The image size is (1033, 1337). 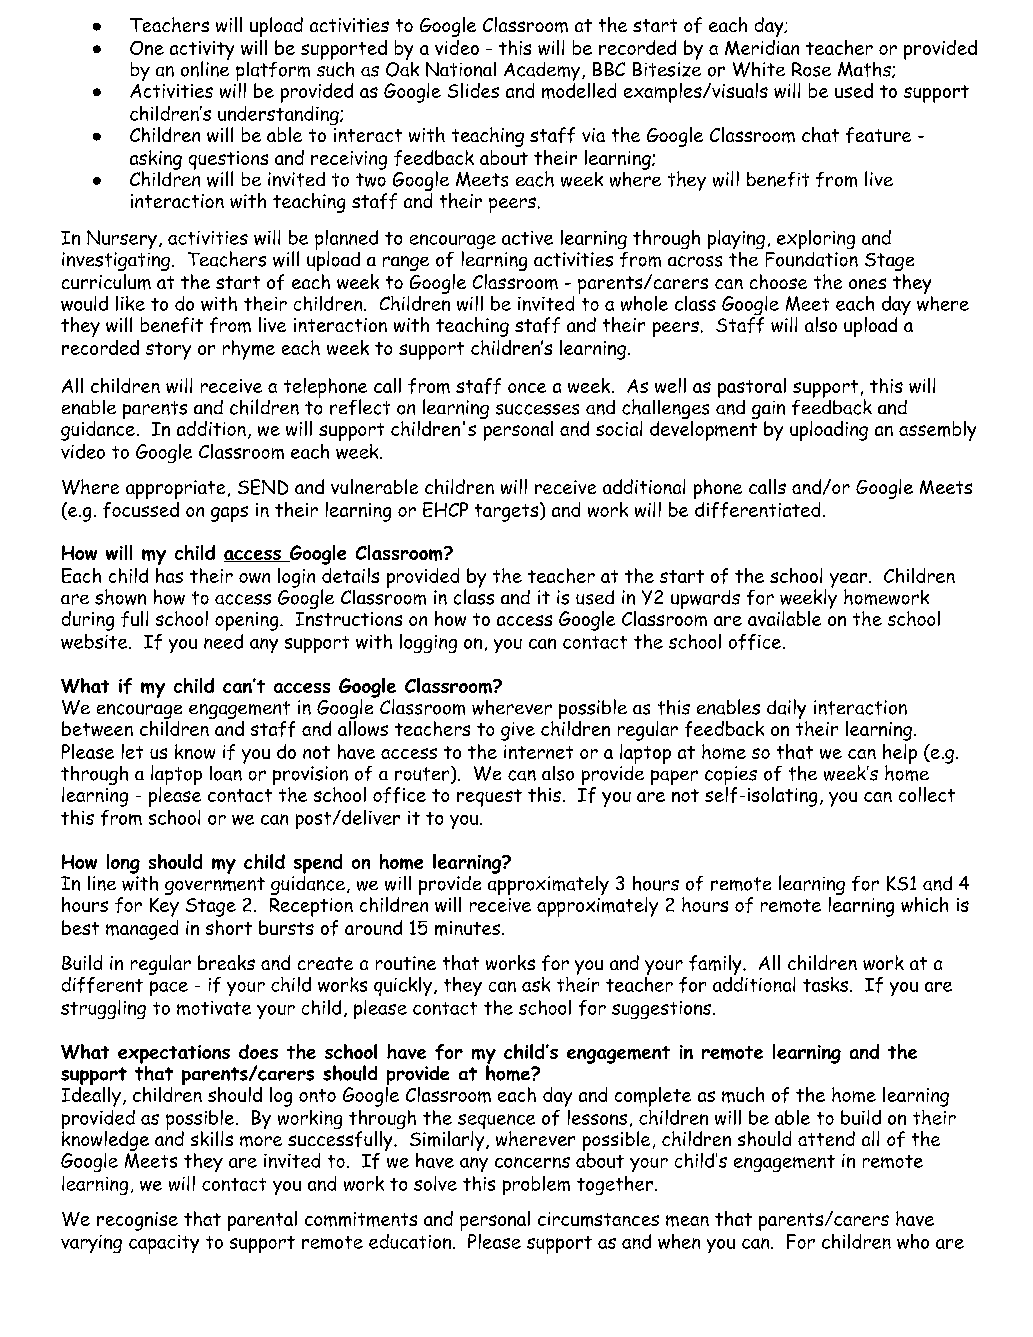 What do you see at coordinates (752, 388) in the screenshot?
I see `pastoral` at bounding box center [752, 388].
